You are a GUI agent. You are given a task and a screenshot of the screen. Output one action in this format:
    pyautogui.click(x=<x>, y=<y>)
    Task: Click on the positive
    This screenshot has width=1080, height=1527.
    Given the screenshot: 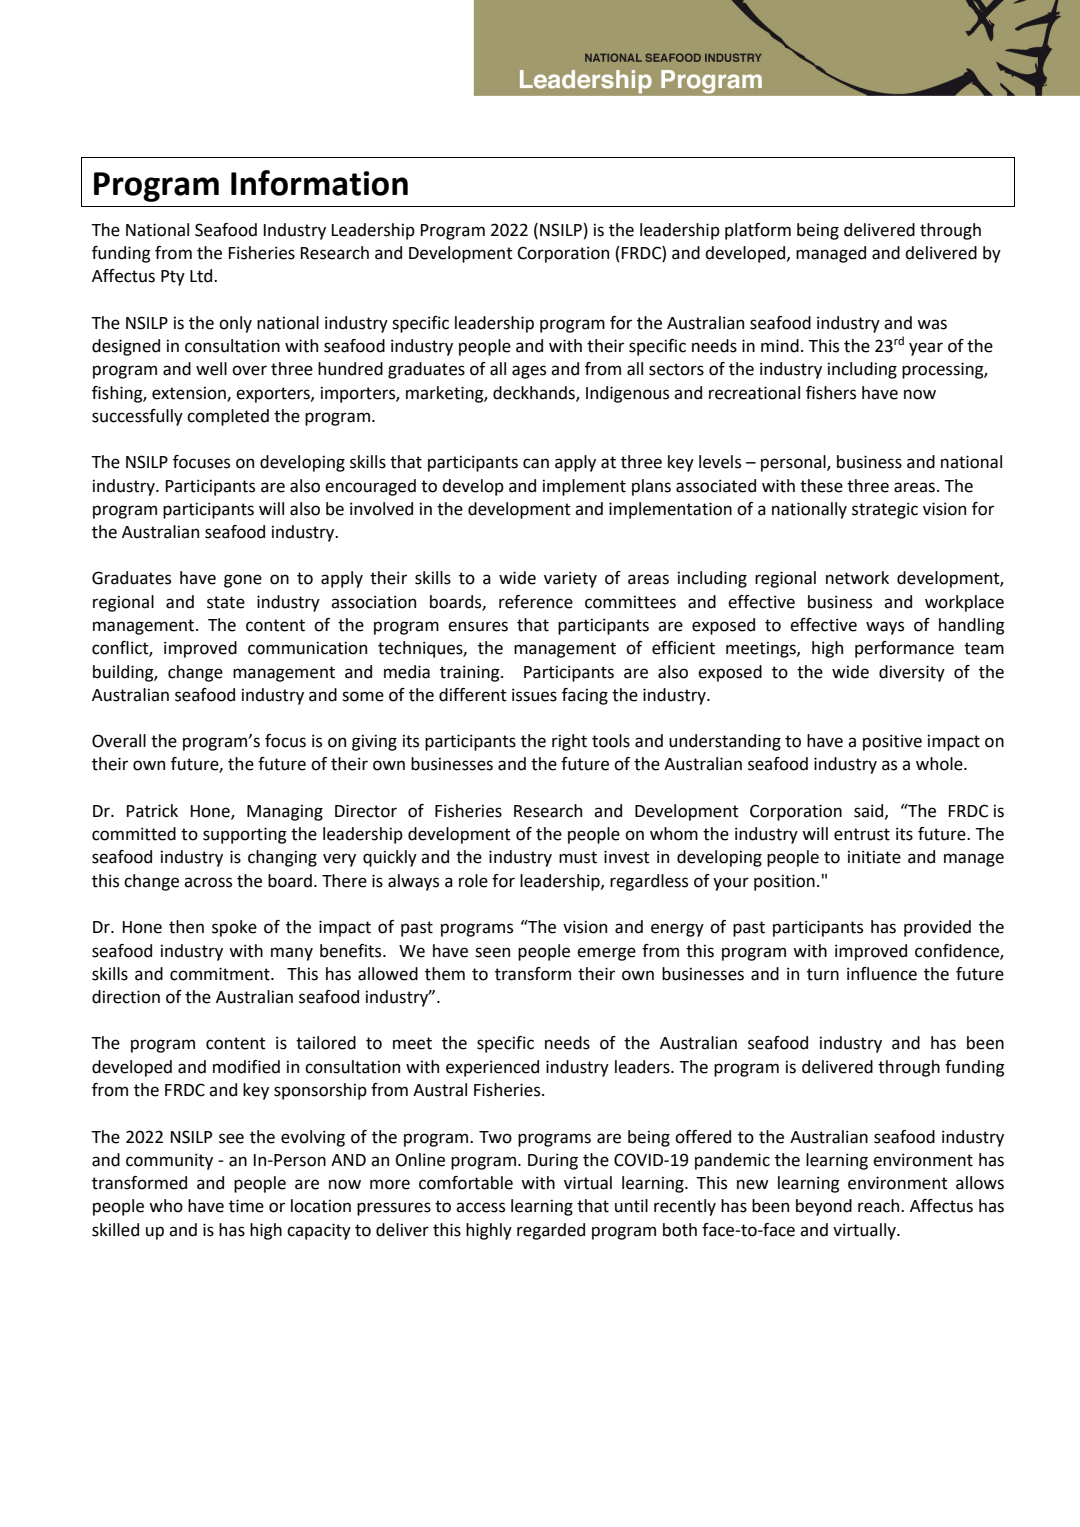 What is the action you would take?
    pyautogui.click(x=892, y=742)
